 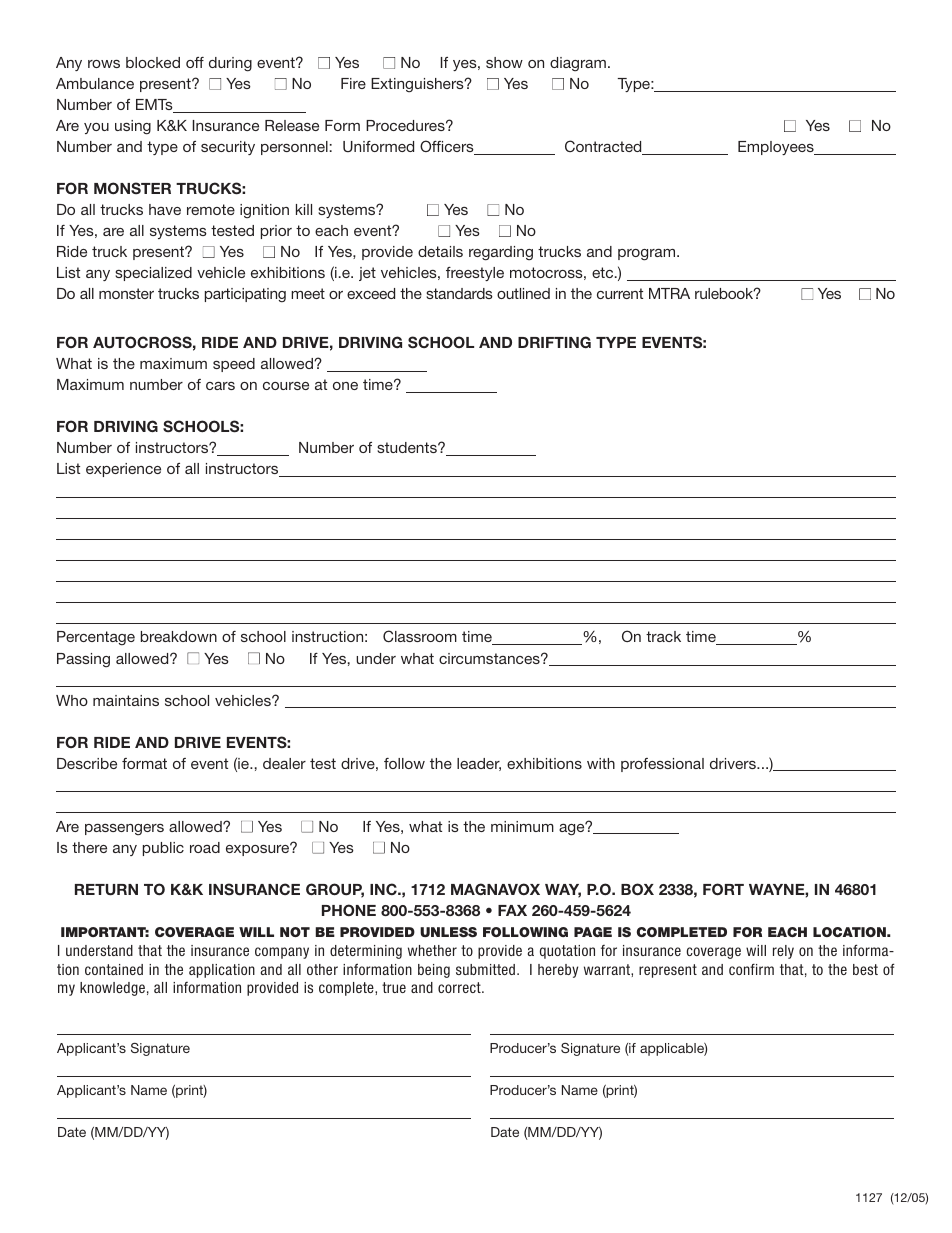 I want to click on specialized, so click(x=153, y=274).
